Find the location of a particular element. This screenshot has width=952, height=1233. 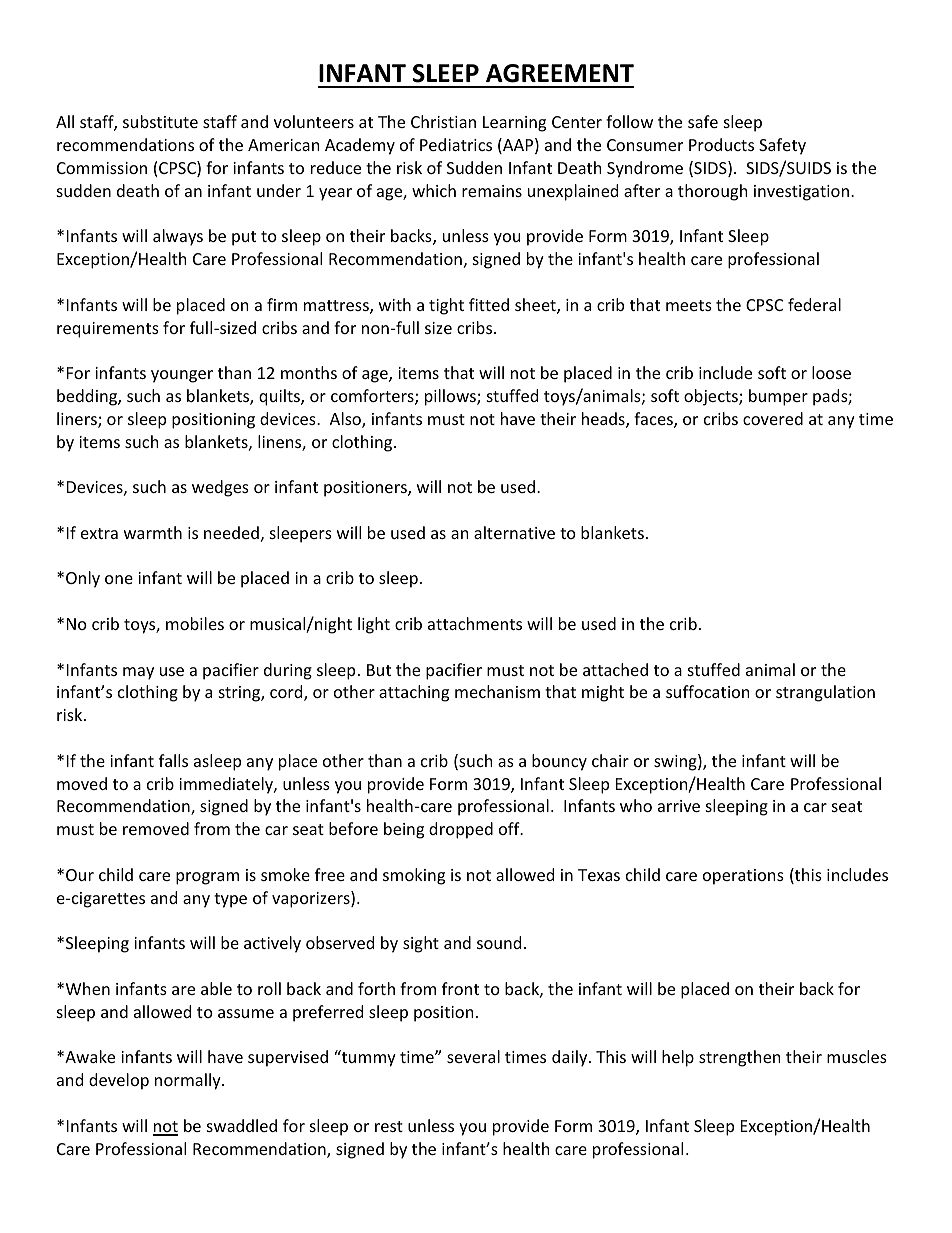

normally is located at coordinates (189, 1081).
